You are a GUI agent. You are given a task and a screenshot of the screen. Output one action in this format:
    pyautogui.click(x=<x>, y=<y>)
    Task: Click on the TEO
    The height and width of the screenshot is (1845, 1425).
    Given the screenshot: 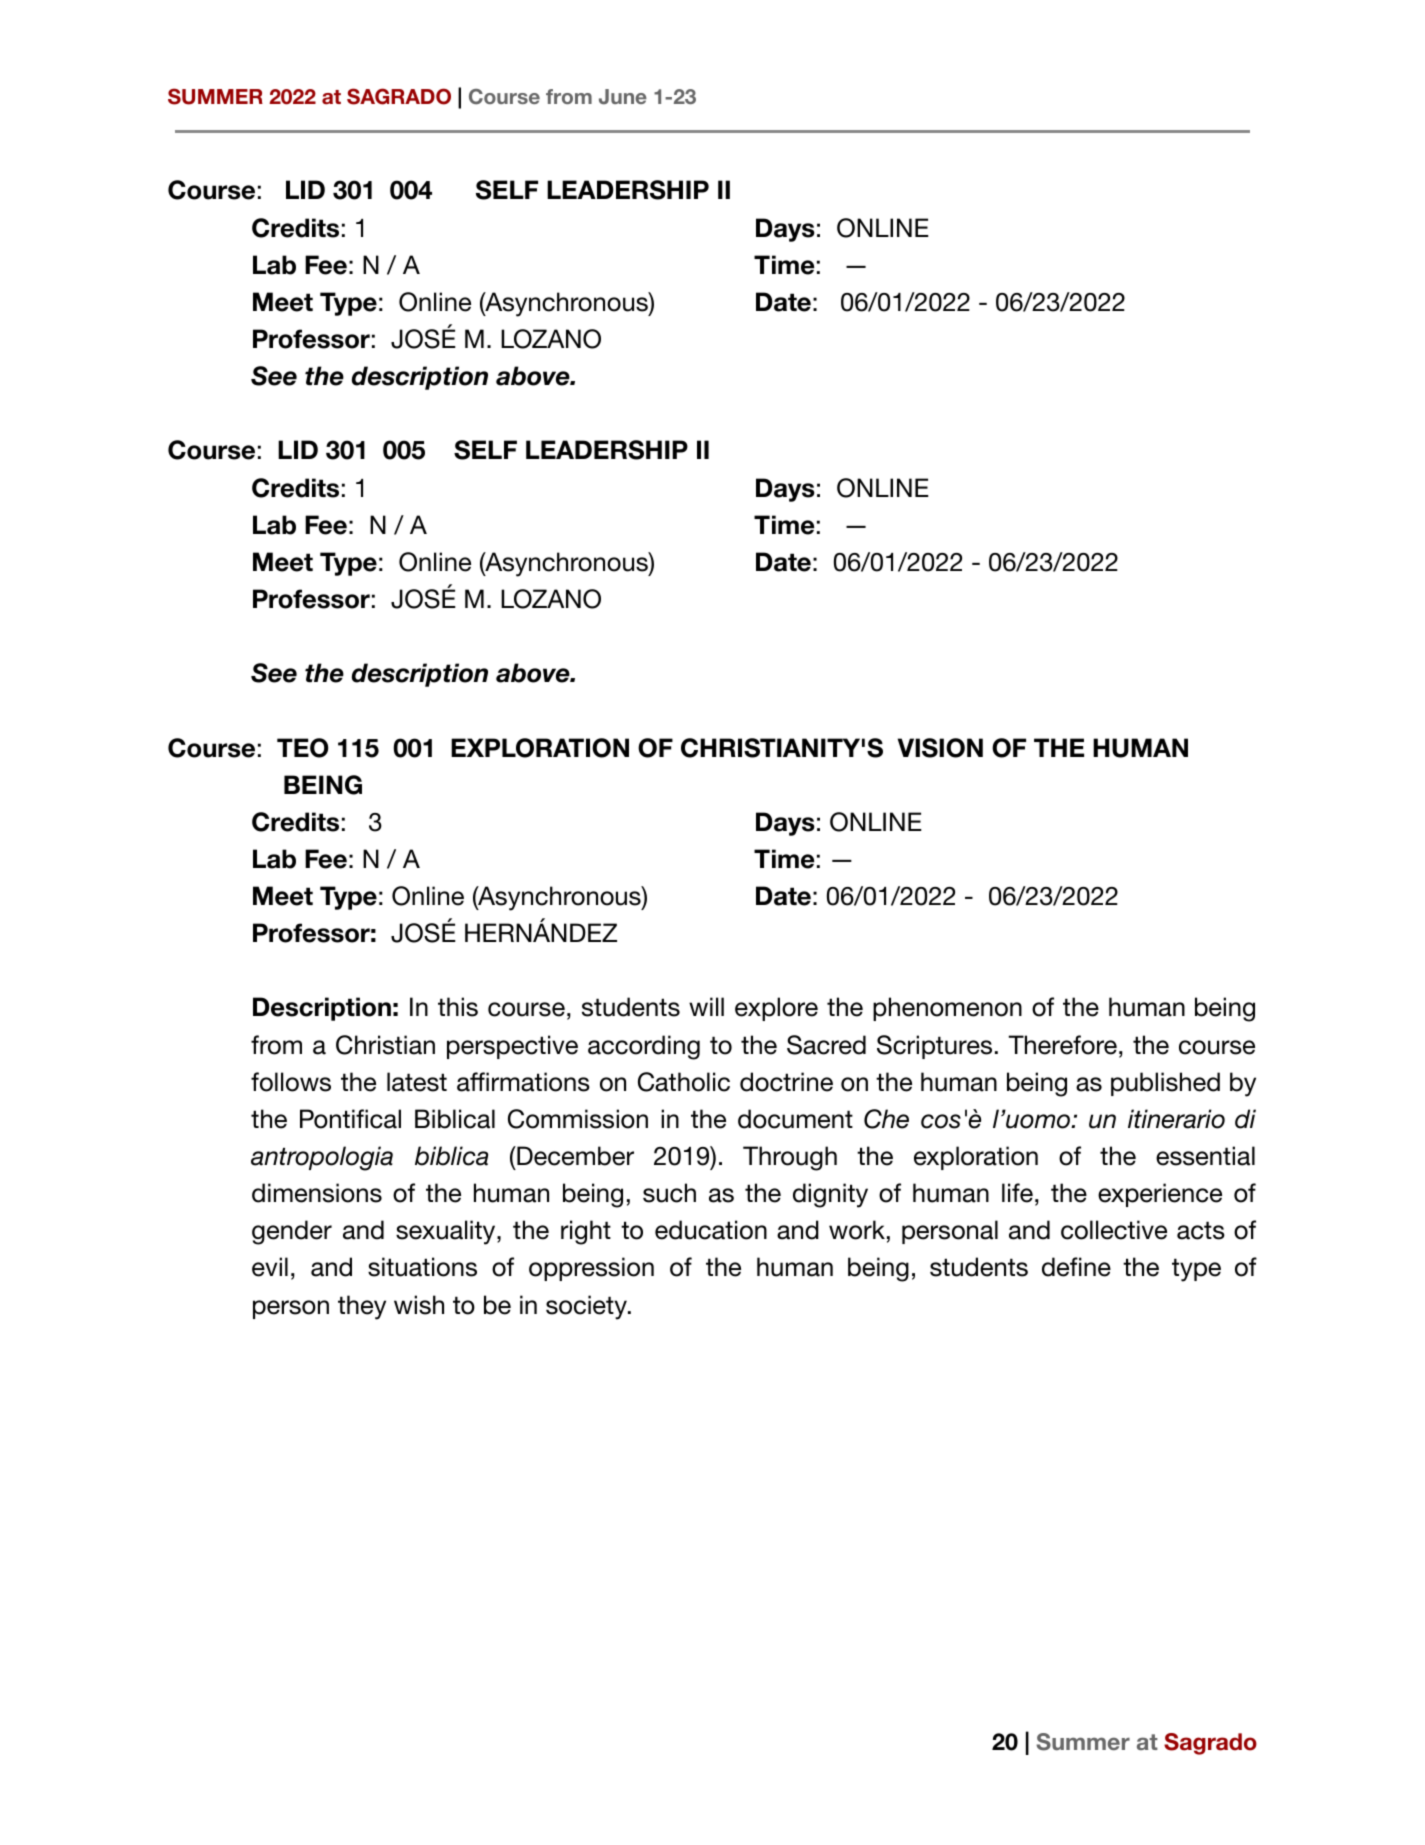 What is the action you would take?
    pyautogui.click(x=302, y=748)
